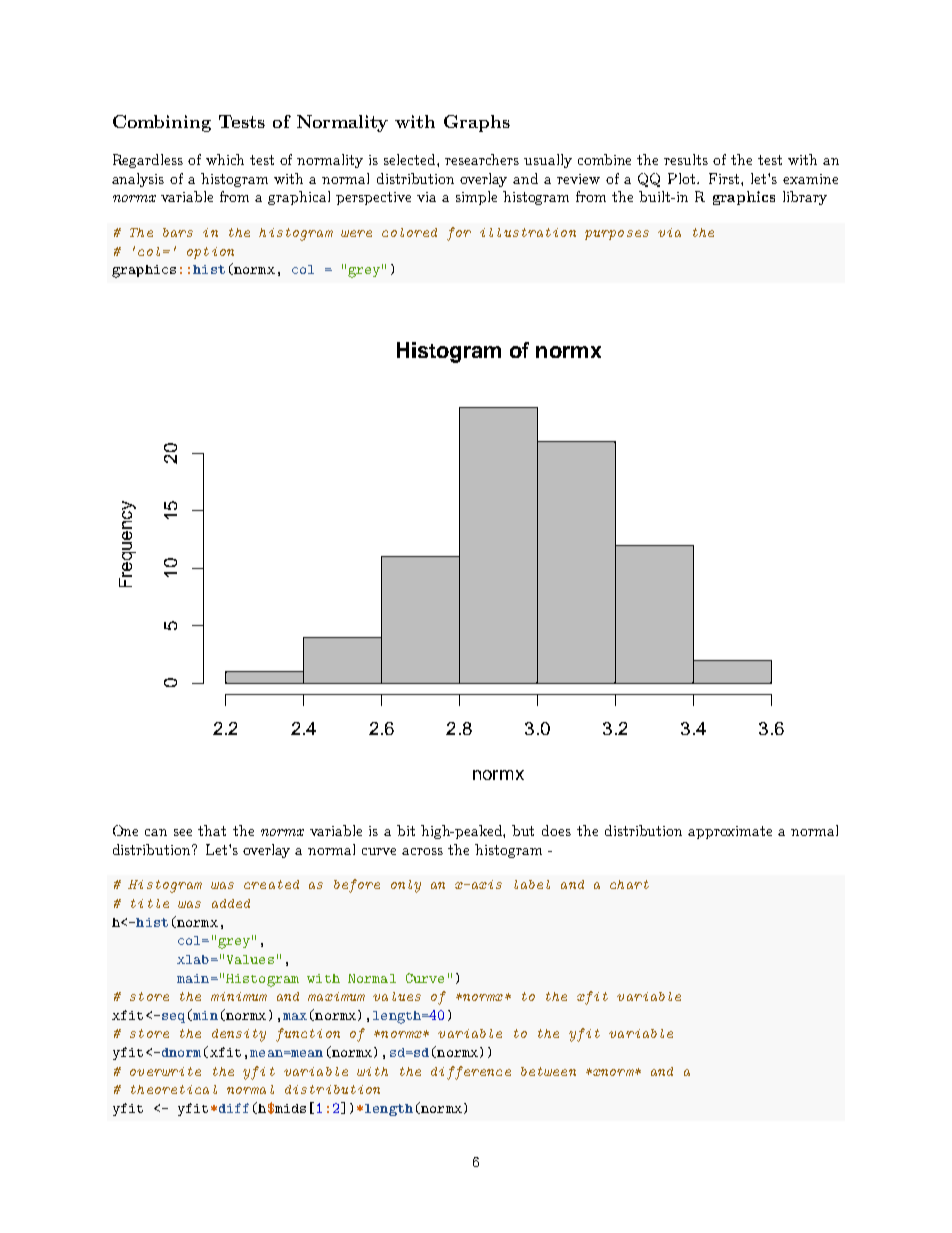 The image size is (952, 1233). What do you see at coordinates (617, 235) in the screenshot?
I see `purposes` at bounding box center [617, 235].
